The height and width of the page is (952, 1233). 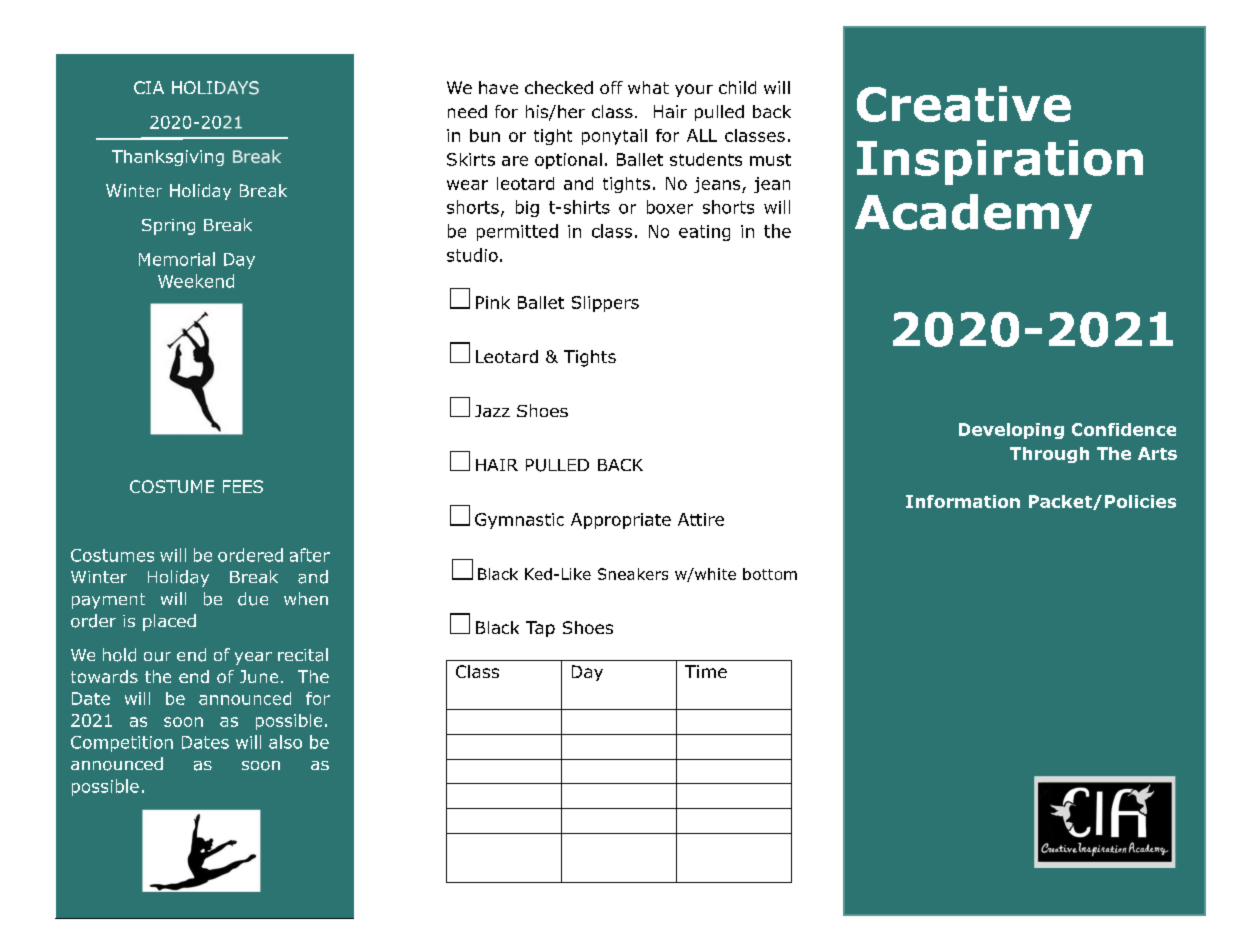 I want to click on Sneakers, so click(x=633, y=574).
